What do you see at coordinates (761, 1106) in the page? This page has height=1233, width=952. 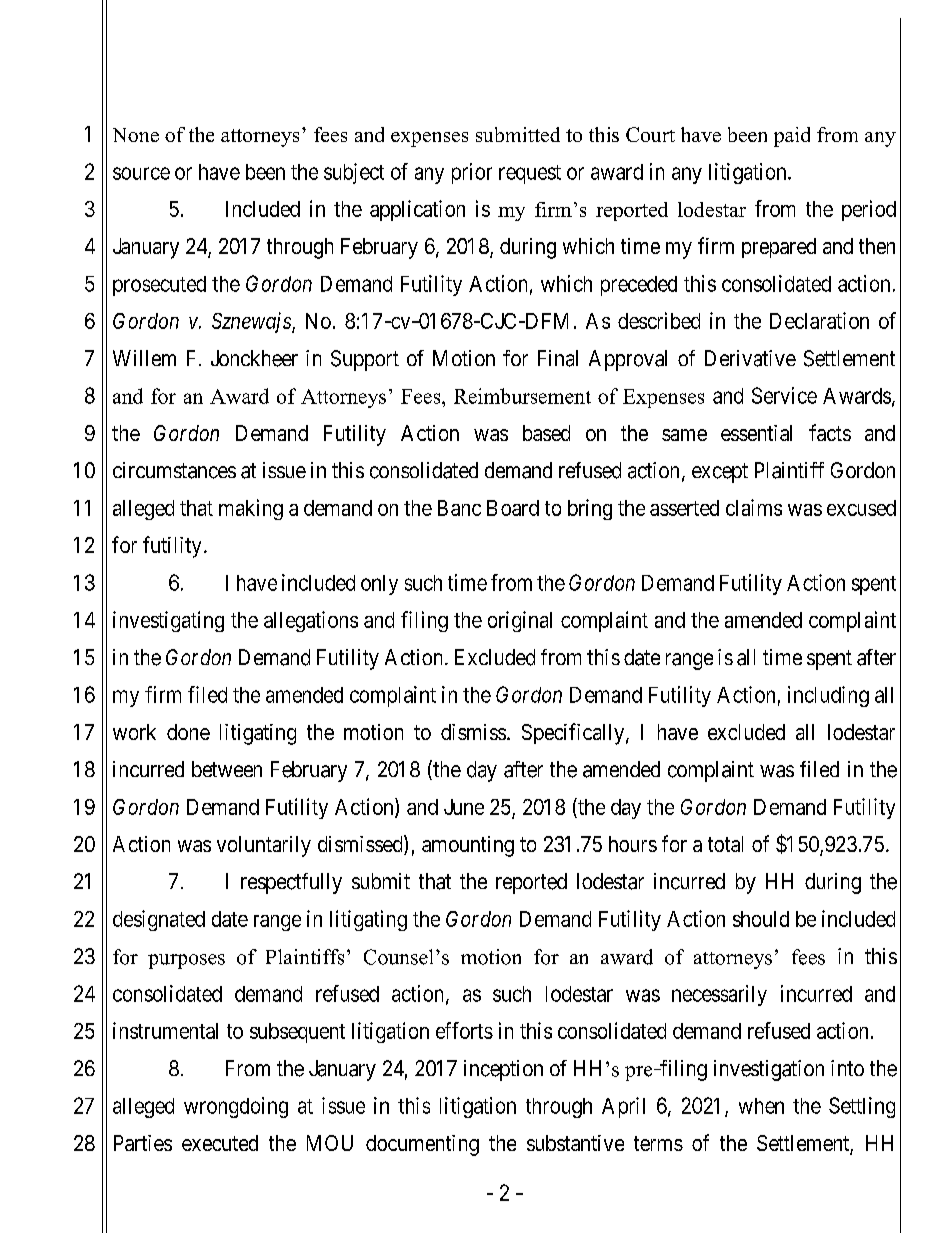 I see `when` at bounding box center [761, 1106].
